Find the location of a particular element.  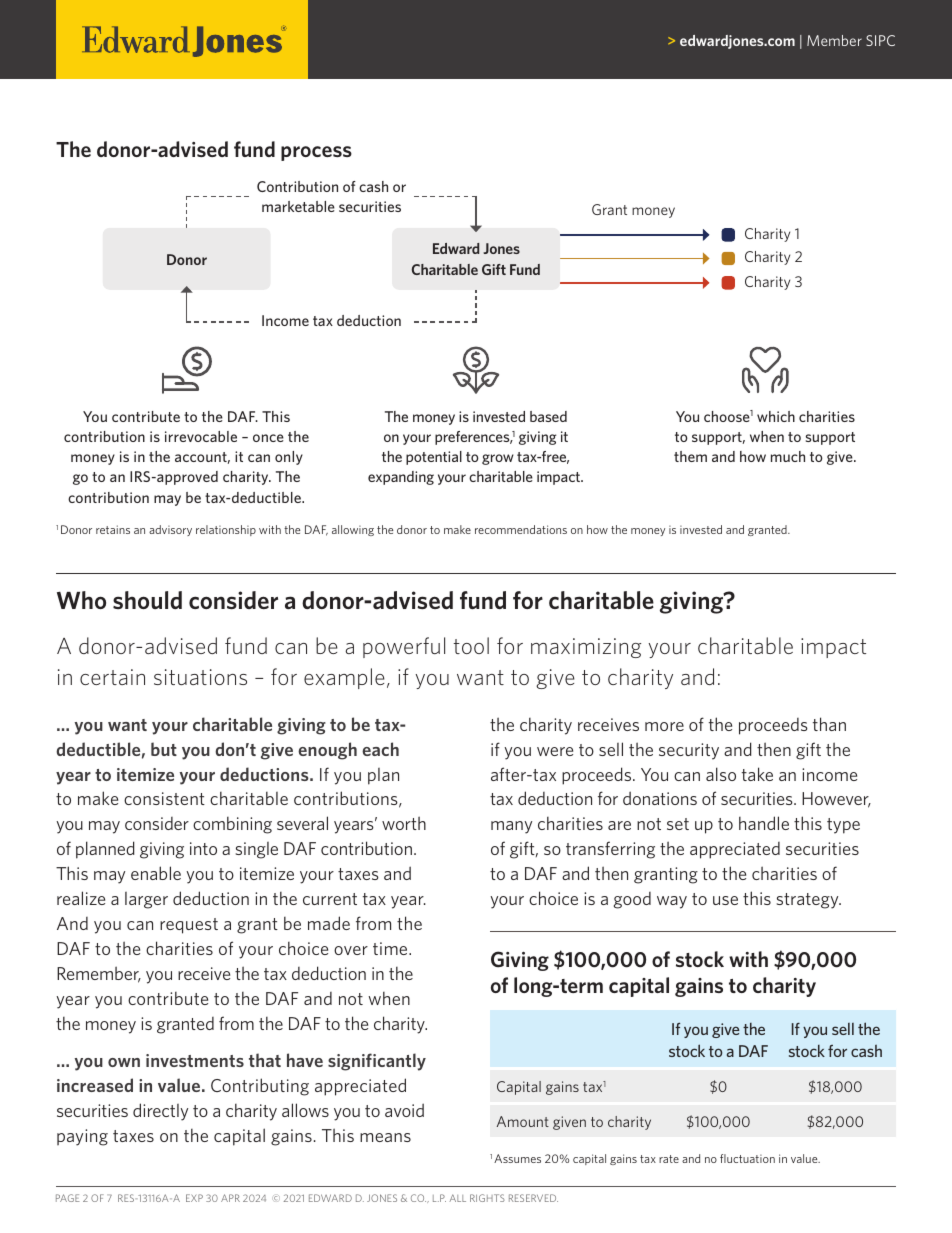

RIGHTS is located at coordinates (487, 1198).
